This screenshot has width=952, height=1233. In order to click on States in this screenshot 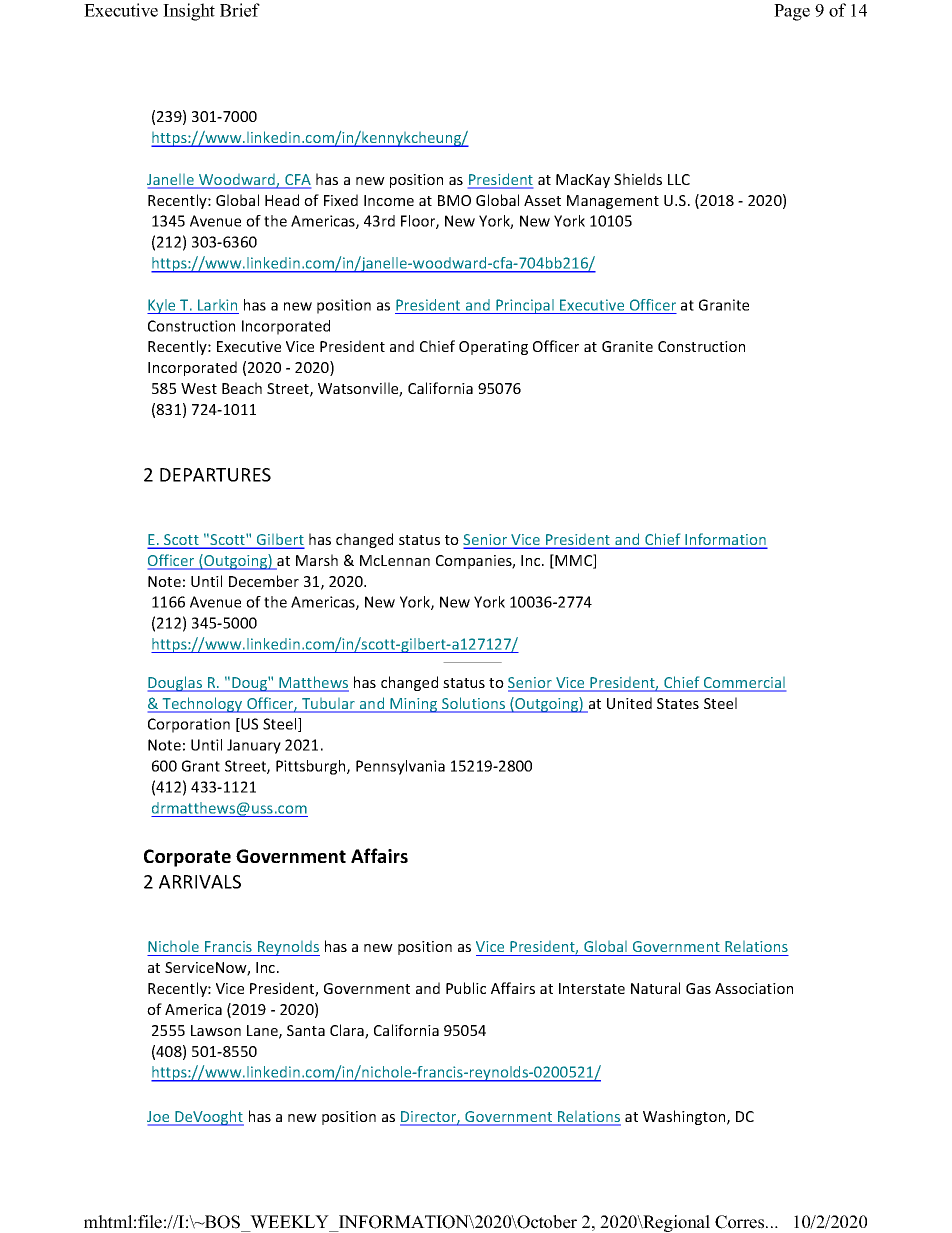, I will do `click(678, 703)`.
